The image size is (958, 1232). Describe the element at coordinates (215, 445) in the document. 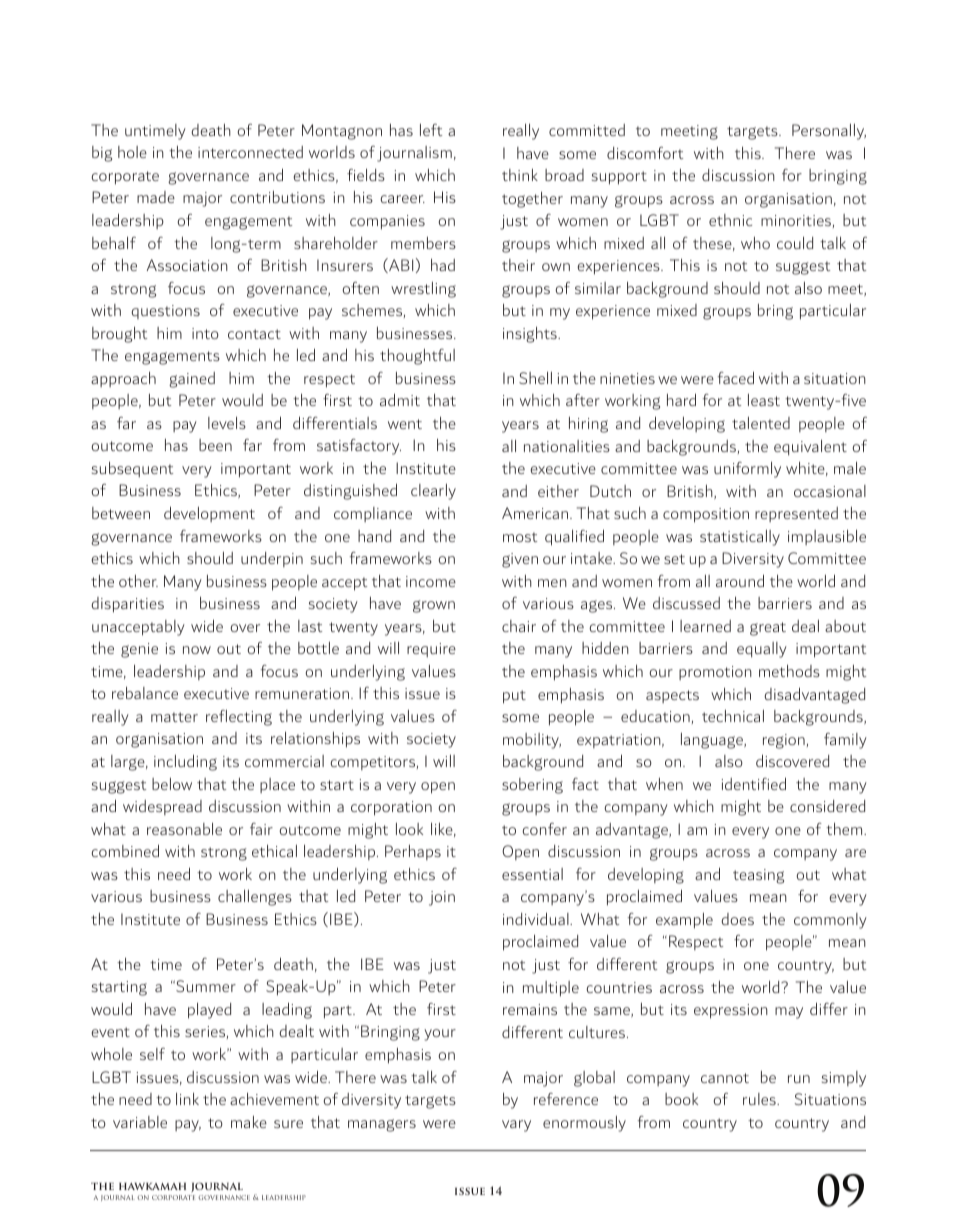

I see `been` at that location.
